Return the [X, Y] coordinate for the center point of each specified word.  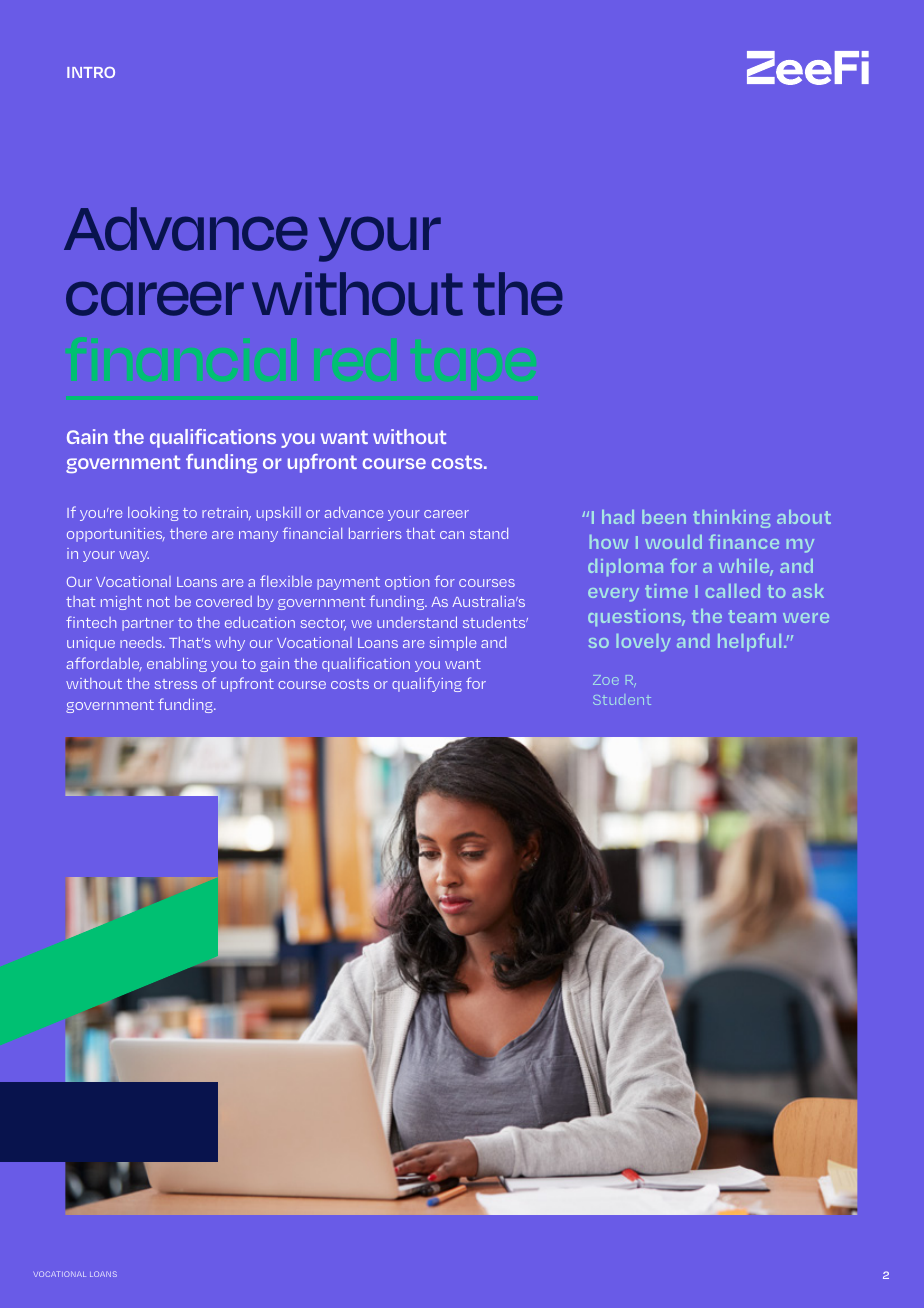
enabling [177, 664]
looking [153, 514]
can [452, 535]
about [804, 517]
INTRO [91, 72]
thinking [731, 519]
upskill [279, 514]
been [664, 517]
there [188, 533]
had [618, 517]
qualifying [427, 684]
